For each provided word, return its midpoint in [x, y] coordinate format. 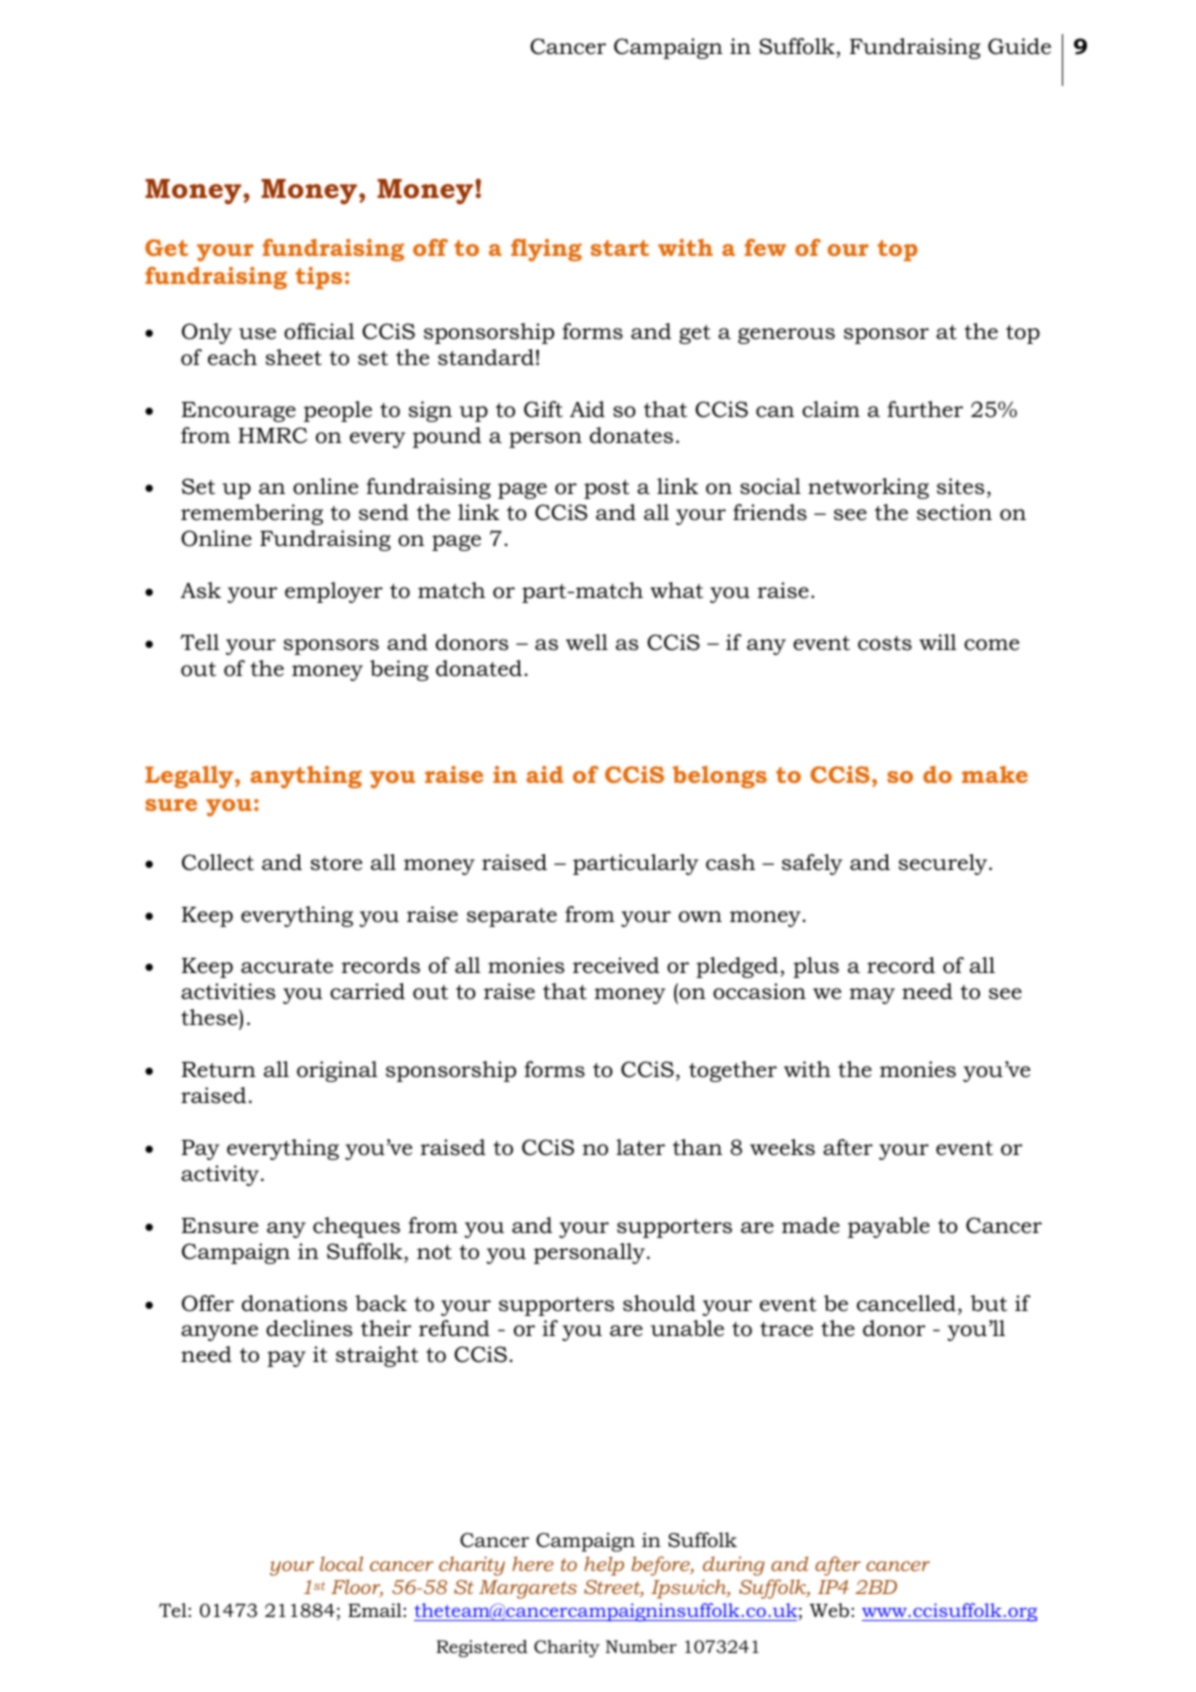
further [925, 409]
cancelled [906, 1303]
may [872, 996]
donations [294, 1303]
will [938, 642]
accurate [287, 966]
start [619, 248]
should [659, 1303]
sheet [293, 357]
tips [319, 278]
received [616, 965]
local [341, 1563]
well [587, 642]
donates [631, 435]
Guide [1019, 46]
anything [306, 777]
